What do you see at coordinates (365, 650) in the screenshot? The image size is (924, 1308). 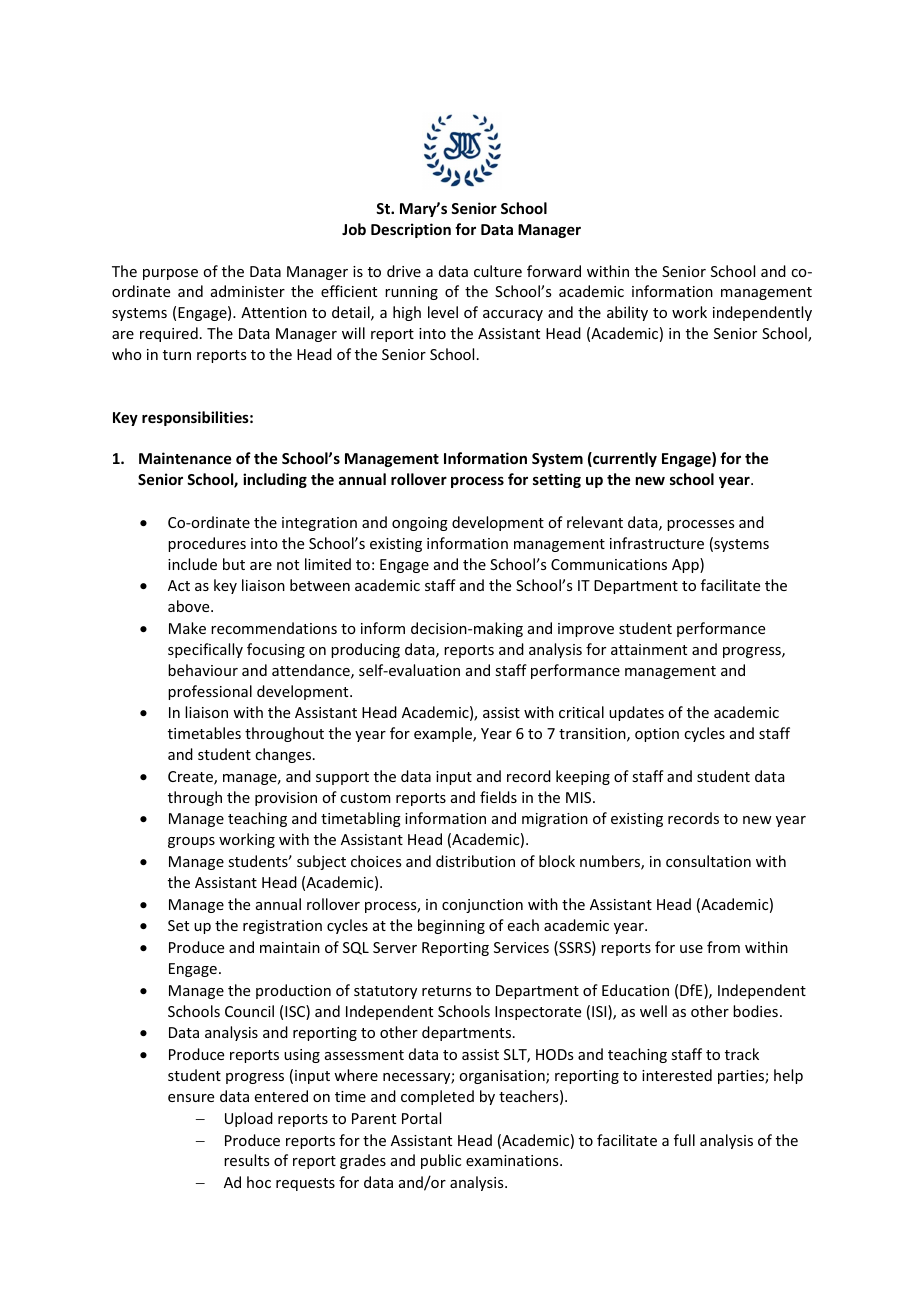 I see `producing` at bounding box center [365, 650].
